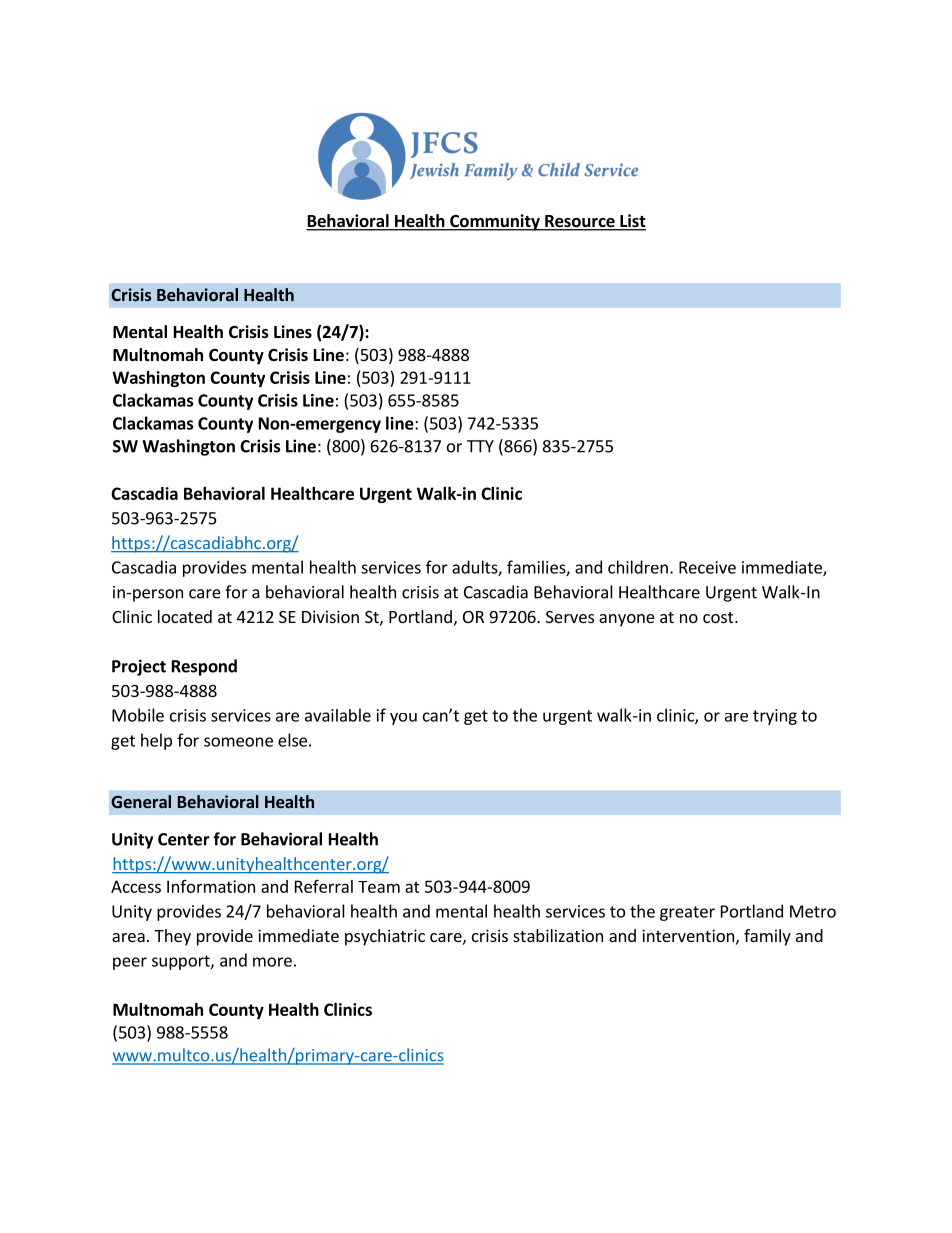  Describe the element at coordinates (580, 222) in the image. I see `Resource` at that location.
